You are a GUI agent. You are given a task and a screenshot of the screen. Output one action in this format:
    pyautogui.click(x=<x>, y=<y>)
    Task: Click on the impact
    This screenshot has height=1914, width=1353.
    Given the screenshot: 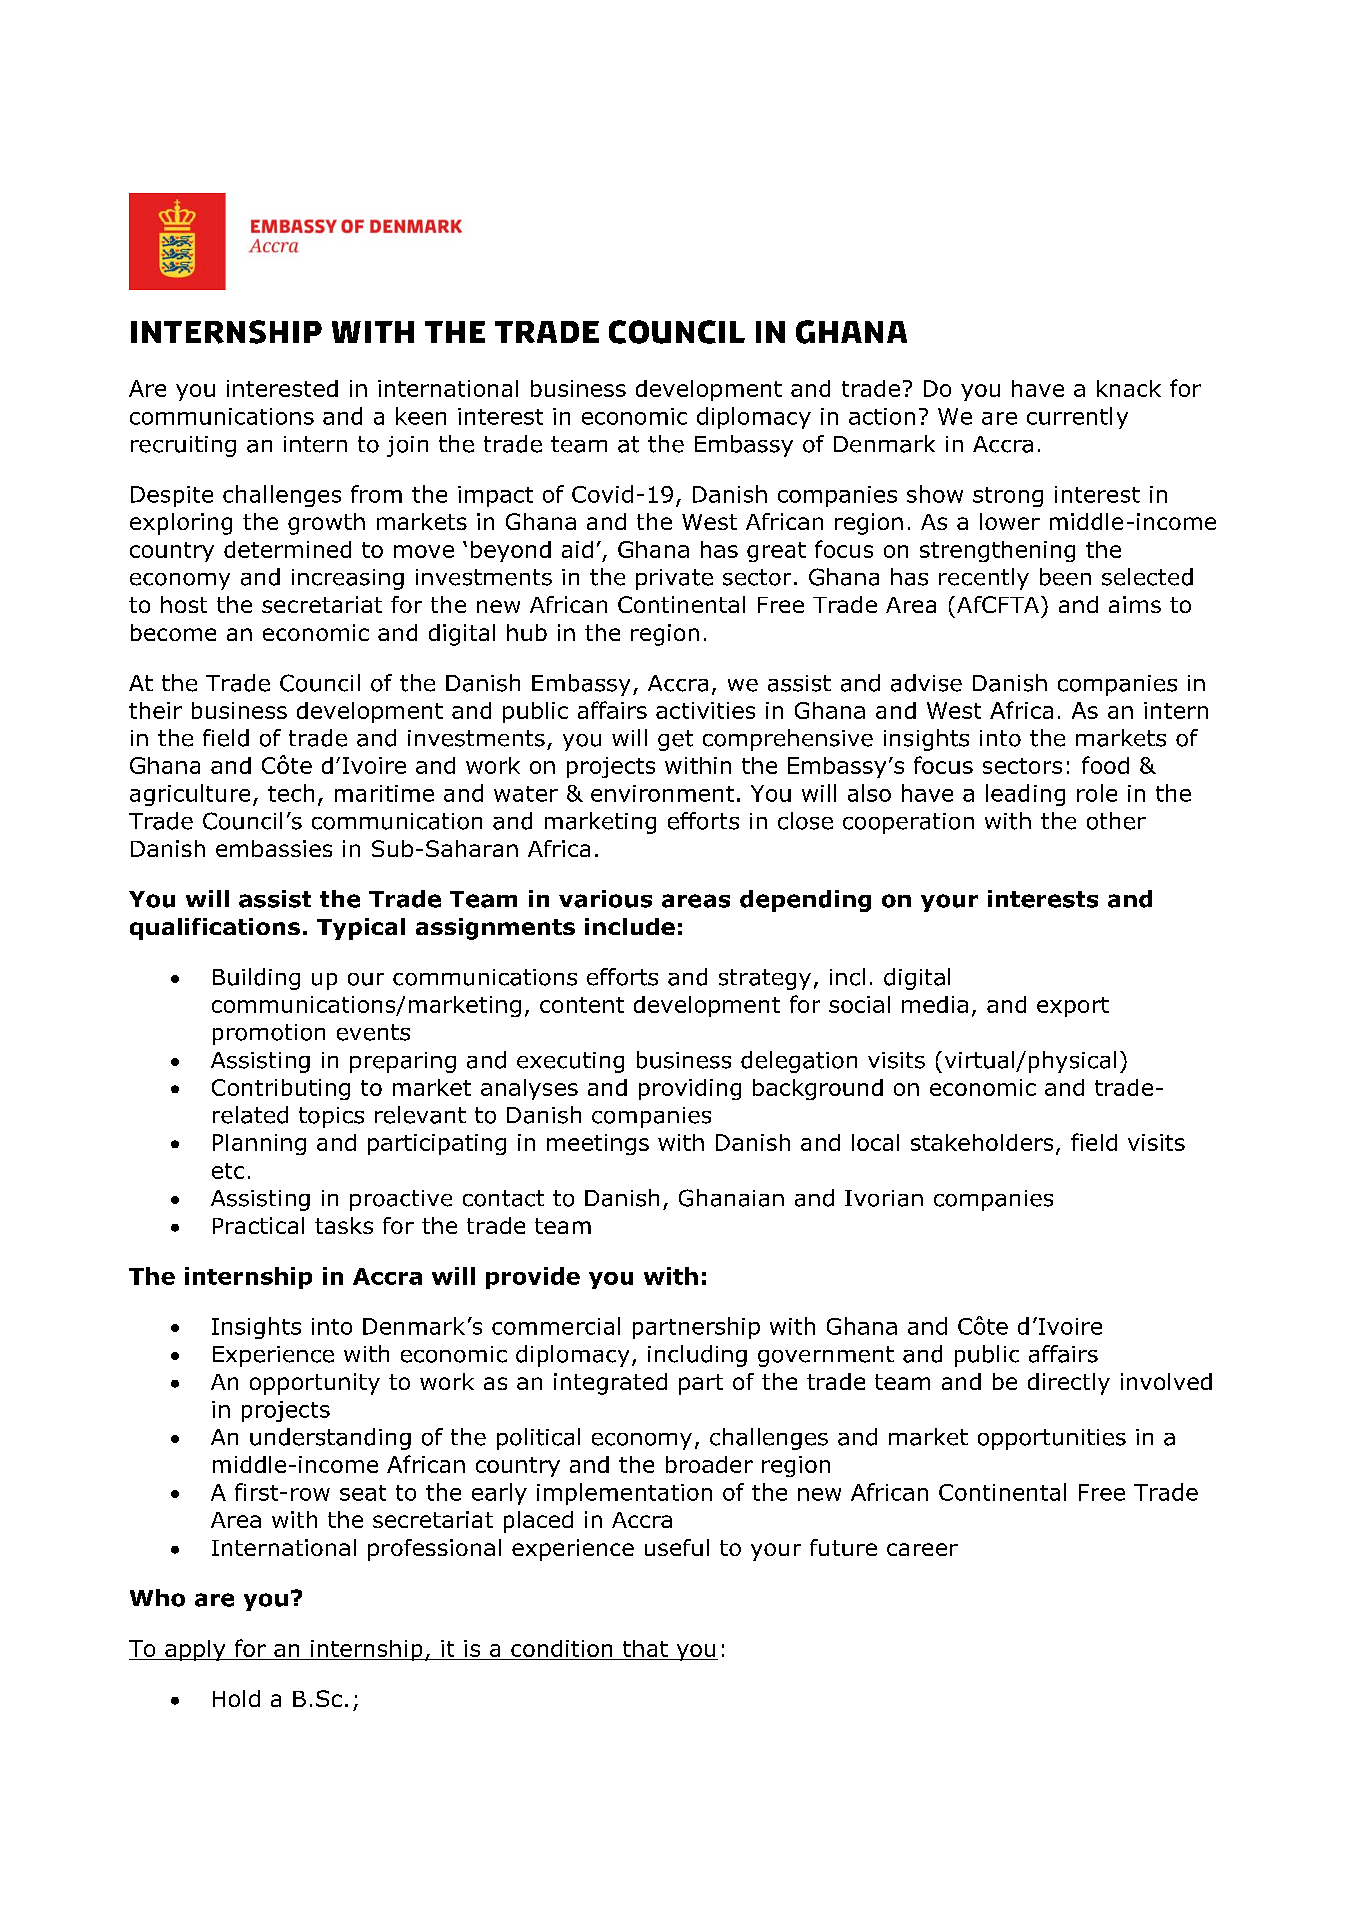 What is the action you would take?
    pyautogui.click(x=495, y=496)
